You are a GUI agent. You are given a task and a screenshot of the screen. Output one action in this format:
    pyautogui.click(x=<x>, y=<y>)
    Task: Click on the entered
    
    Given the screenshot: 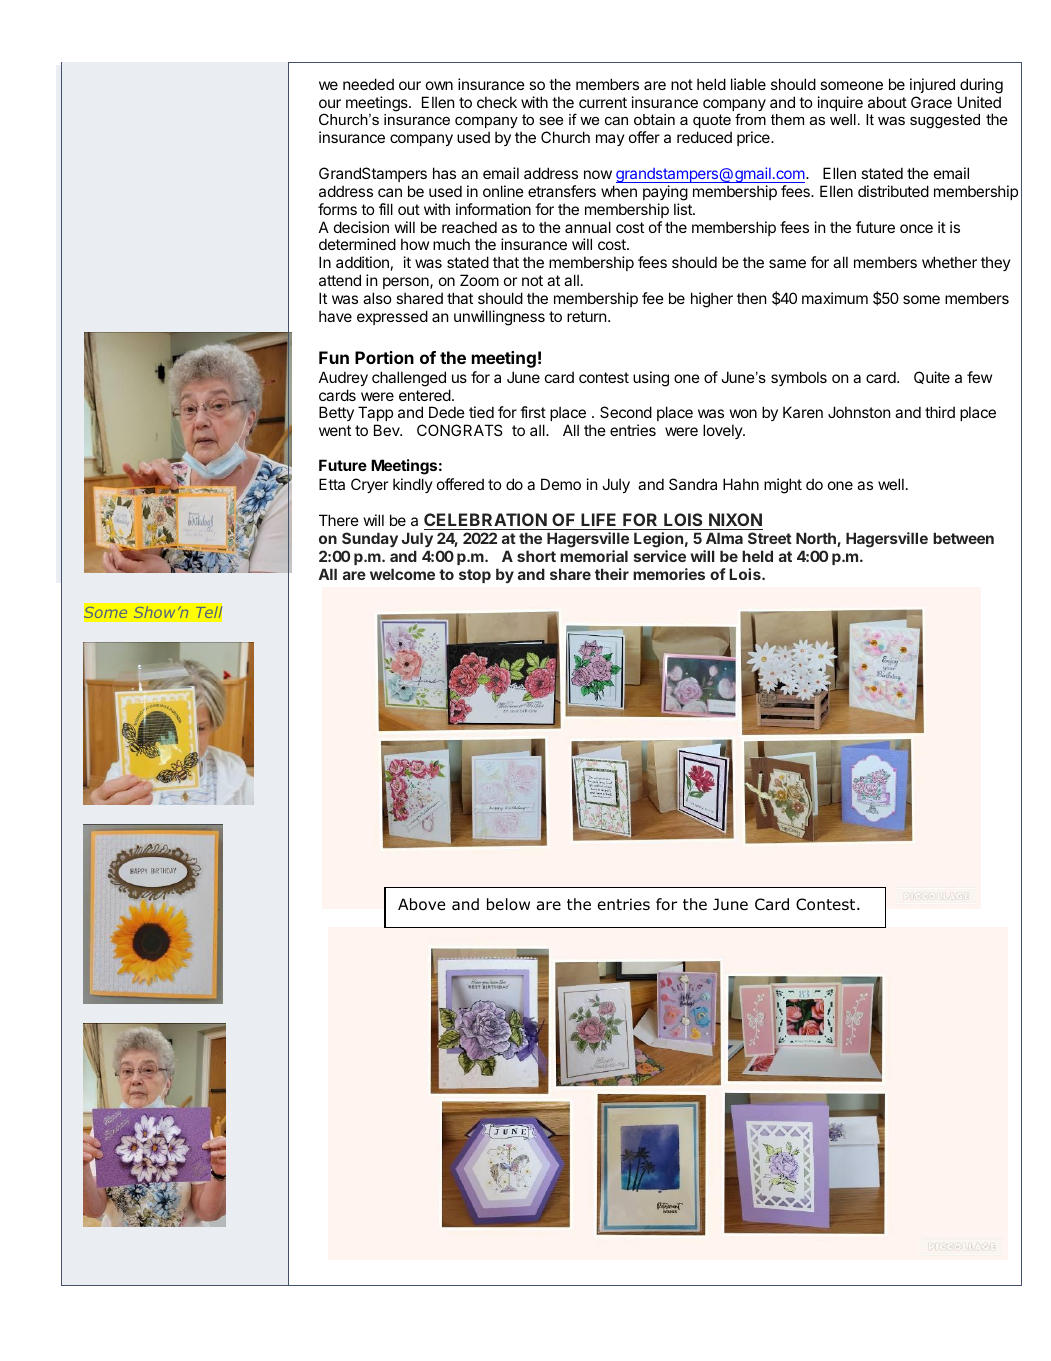 What is the action you would take?
    pyautogui.click(x=425, y=395)
